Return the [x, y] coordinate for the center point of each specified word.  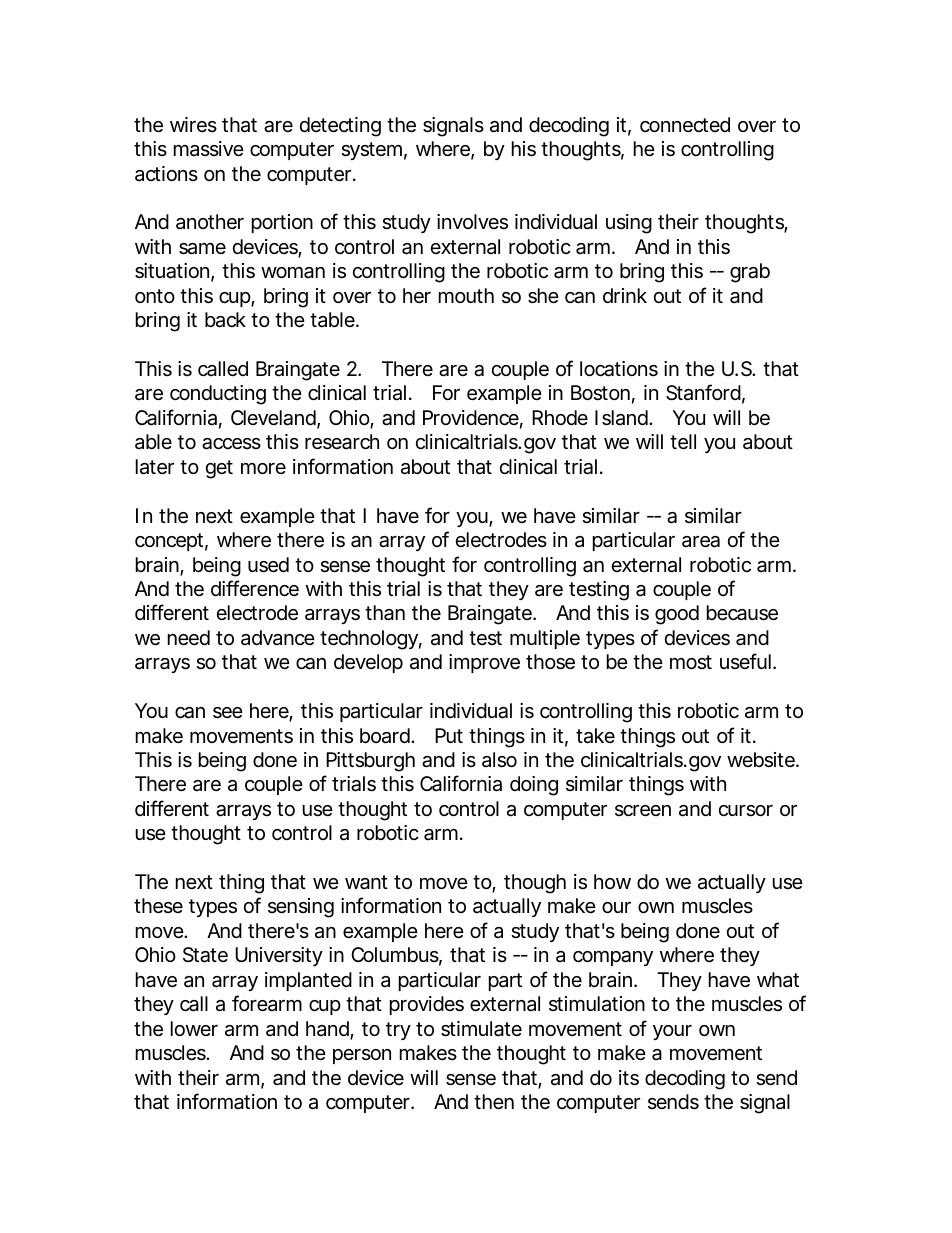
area [701, 542]
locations [619, 369]
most [691, 662]
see [228, 713]
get [219, 469]
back [225, 320]
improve [484, 663]
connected [685, 125]
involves [472, 222]
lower [194, 1028]
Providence [471, 418]
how [612, 881]
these [158, 906]
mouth [466, 295]
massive [209, 148]
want [366, 882]
